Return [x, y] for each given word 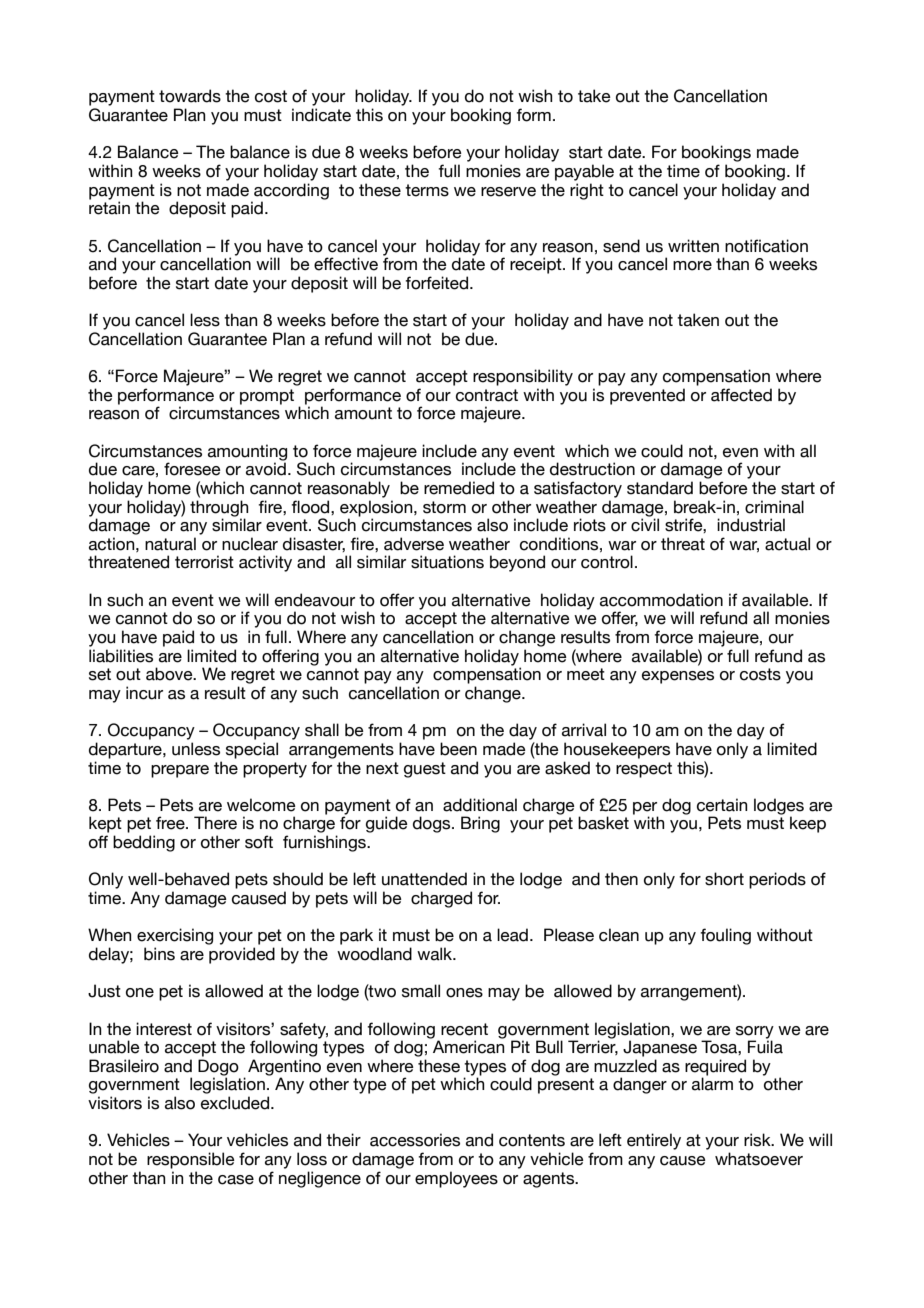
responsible [191, 1160]
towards [190, 96]
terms [427, 190]
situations [447, 562]
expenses [678, 677]
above [170, 674]
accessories [415, 1140]
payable [584, 172]
